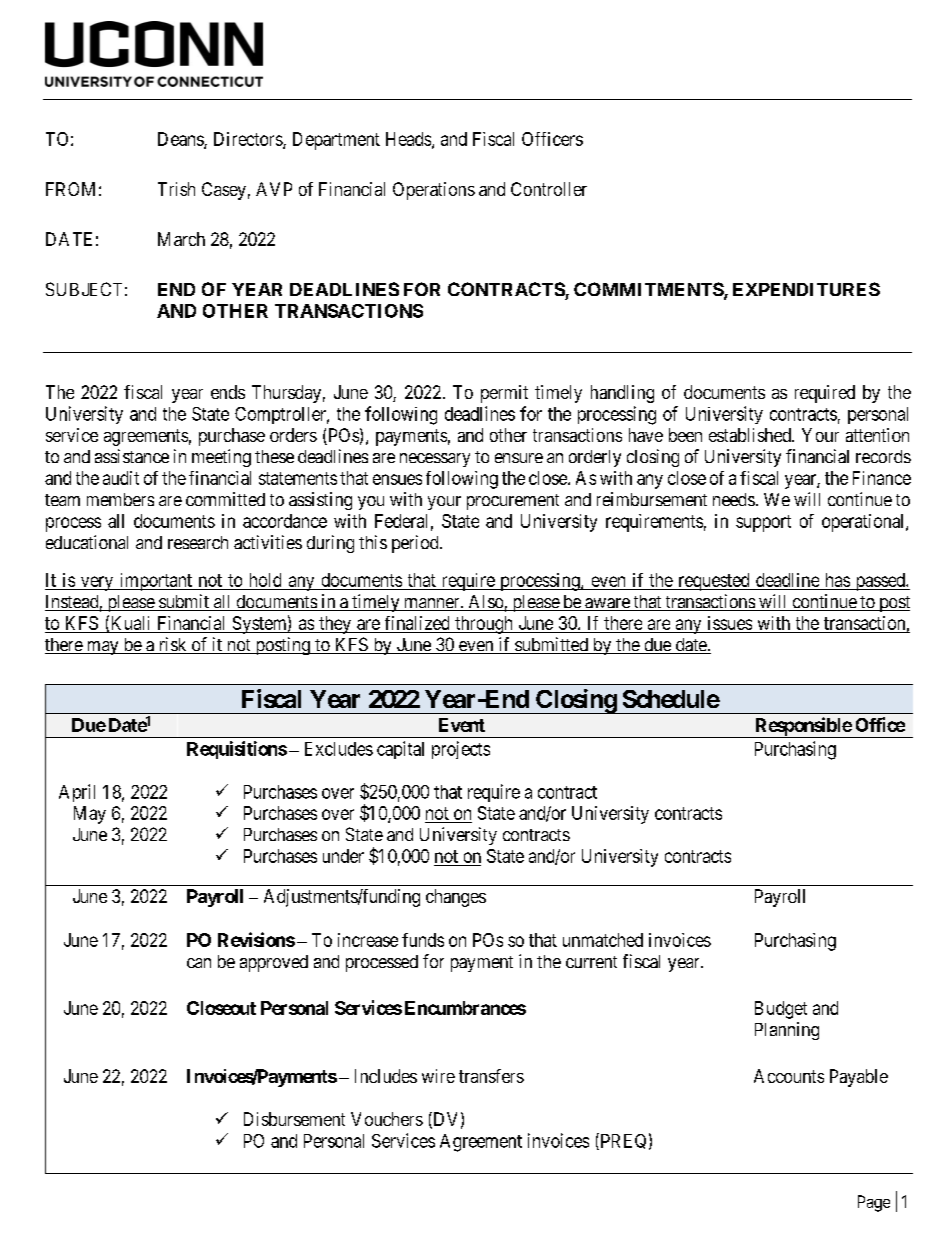  Describe the element at coordinates (294, 1119) in the screenshot. I see `Disbursement` at that location.
